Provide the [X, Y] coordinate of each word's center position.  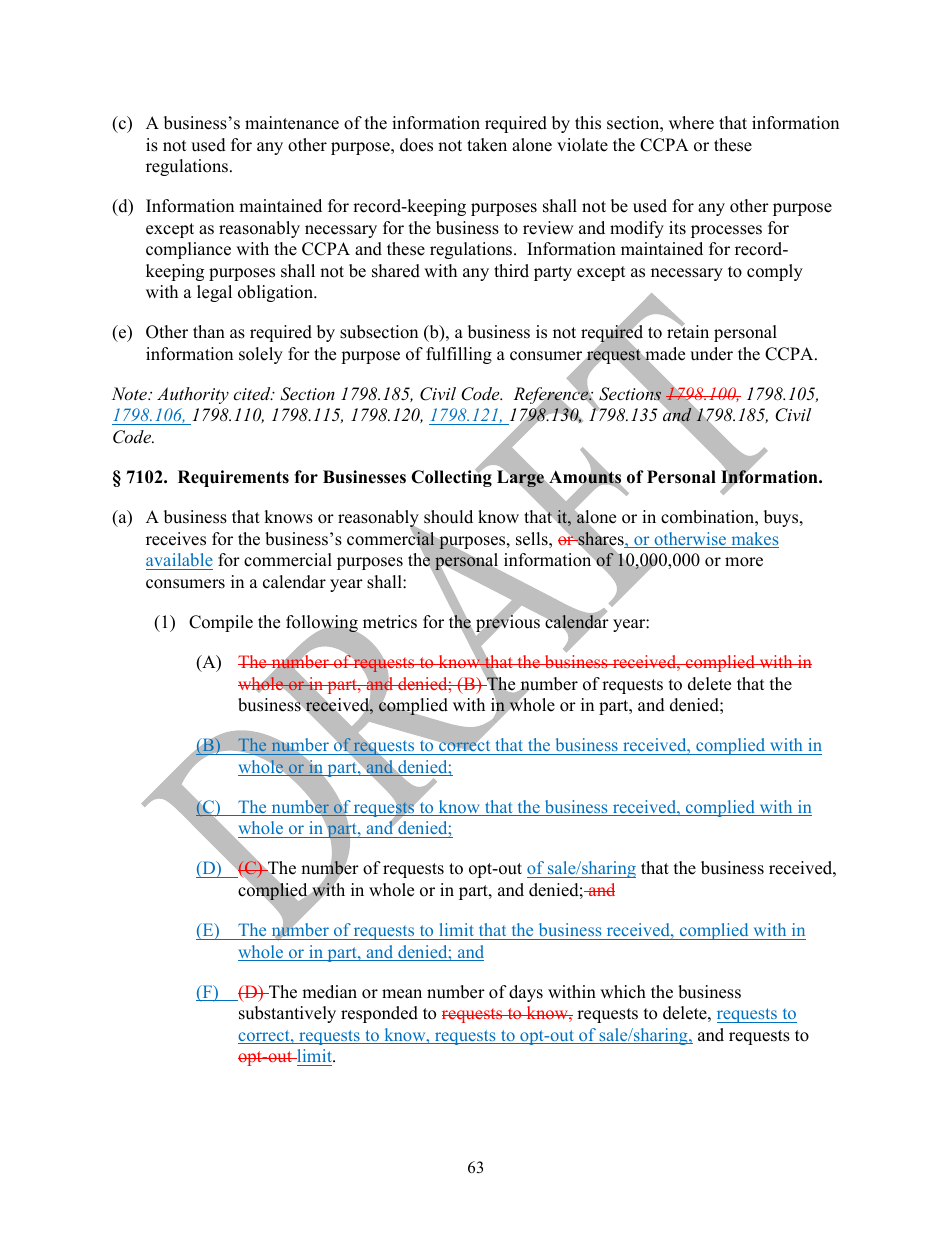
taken [487, 145]
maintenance [292, 123]
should [448, 517]
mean [402, 994]
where [691, 123]
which [623, 992]
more [744, 562]
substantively [287, 1014]
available [179, 559]
